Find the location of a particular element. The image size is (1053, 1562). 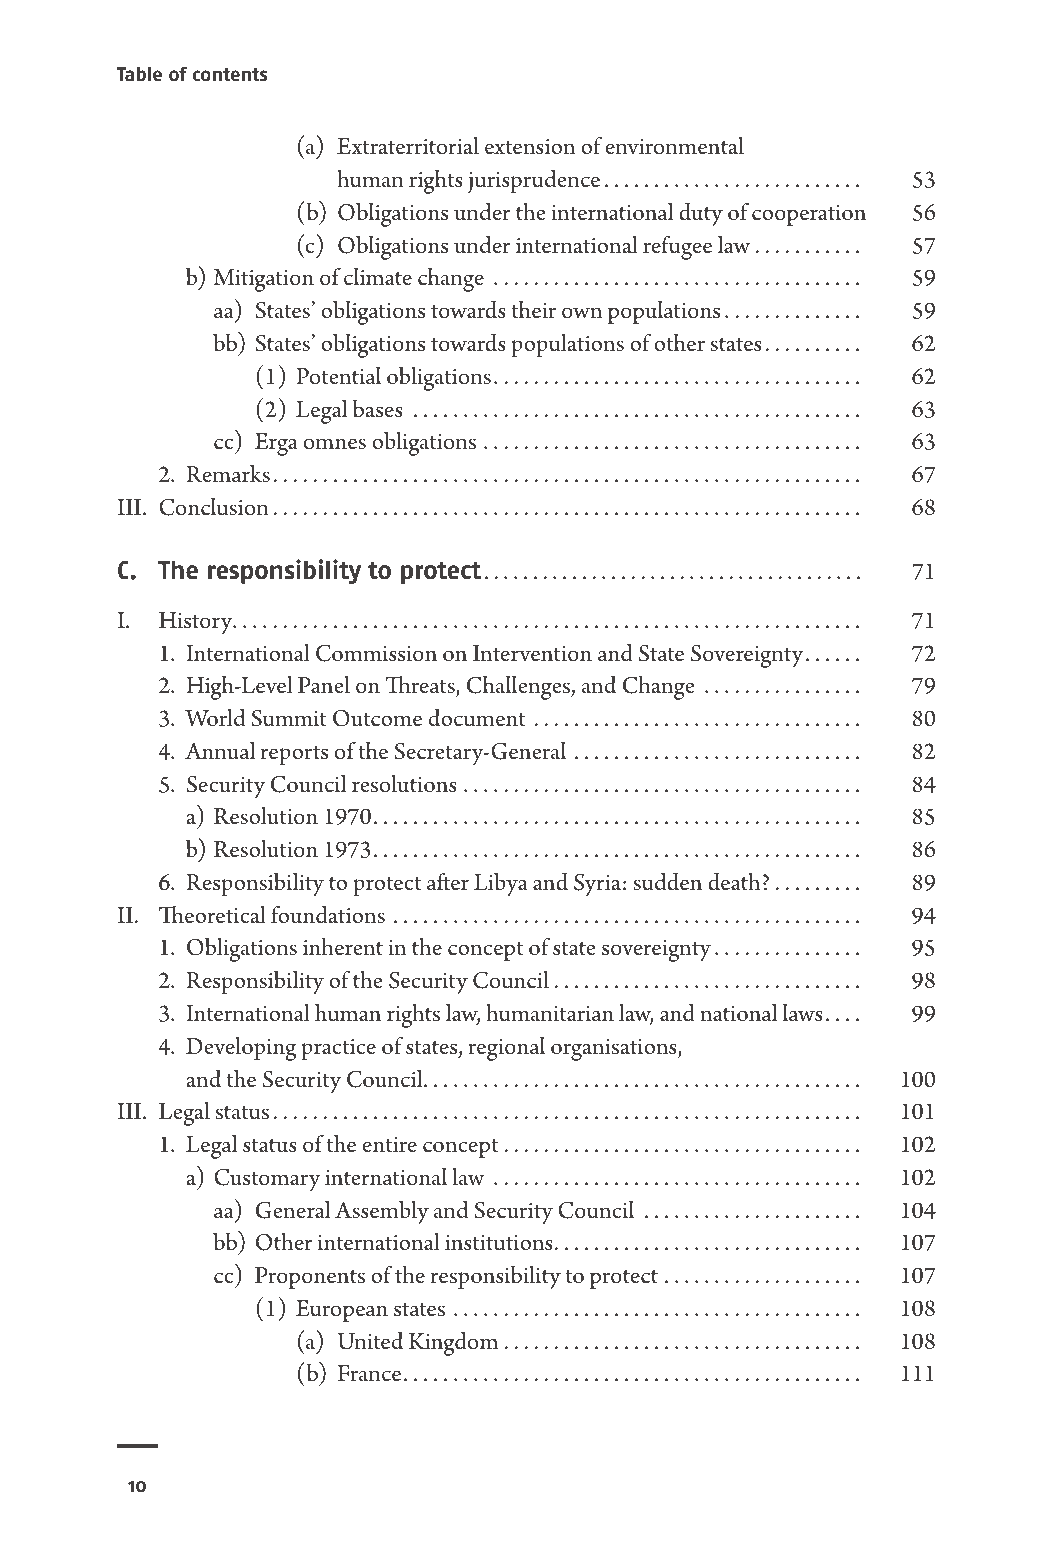

omnes is located at coordinates (335, 444).
